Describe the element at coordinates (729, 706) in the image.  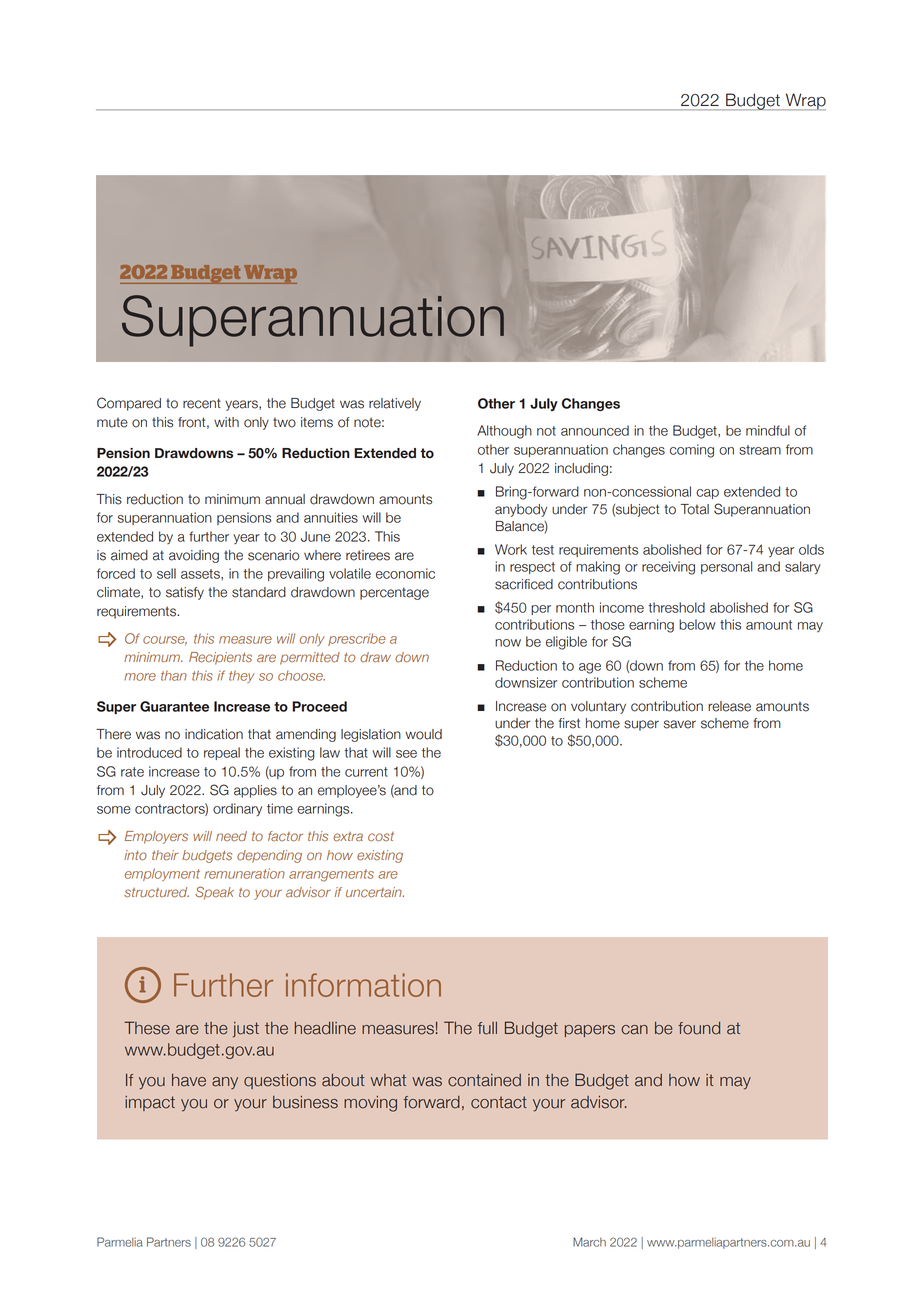
I see `release` at that location.
